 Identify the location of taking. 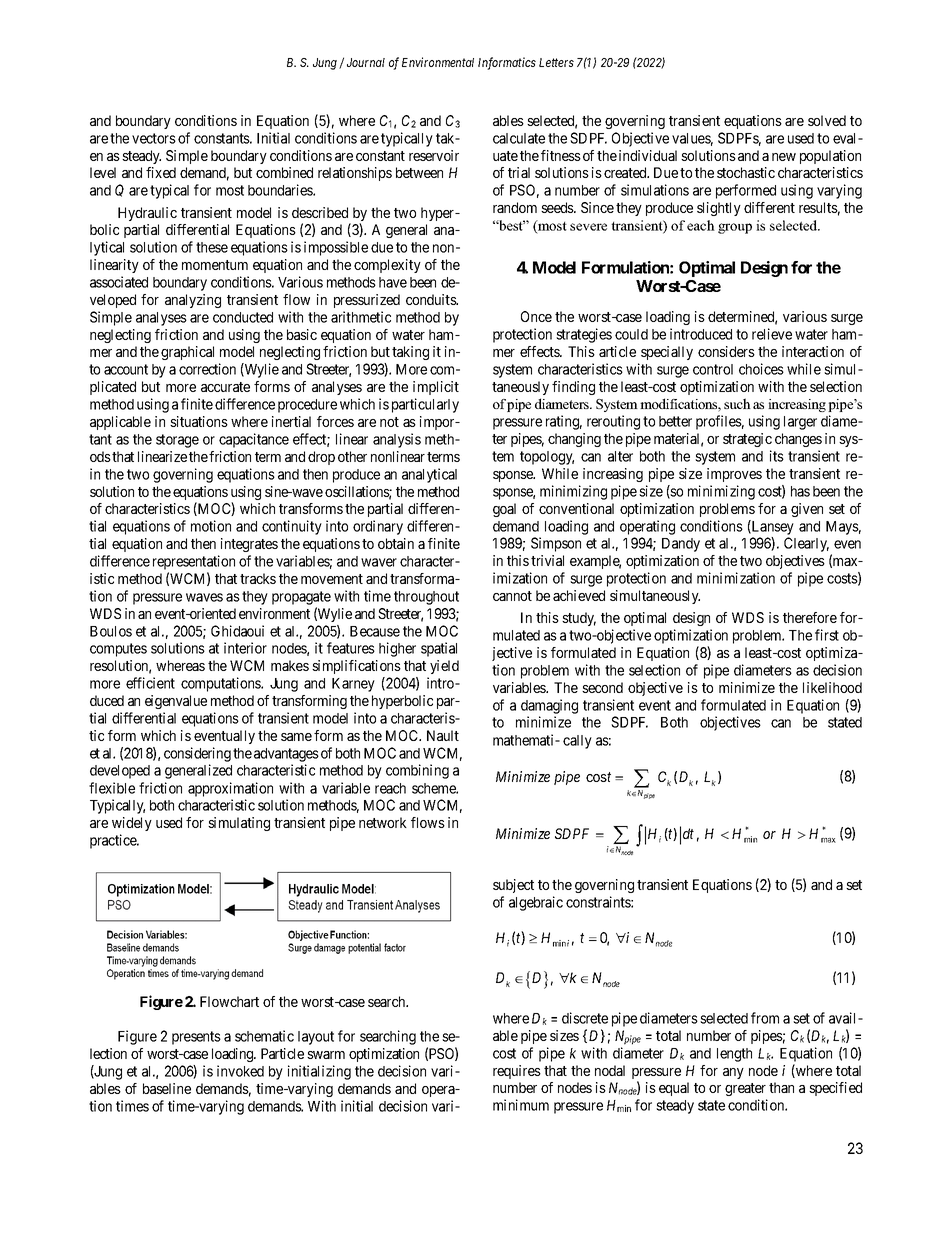
(410, 353).
